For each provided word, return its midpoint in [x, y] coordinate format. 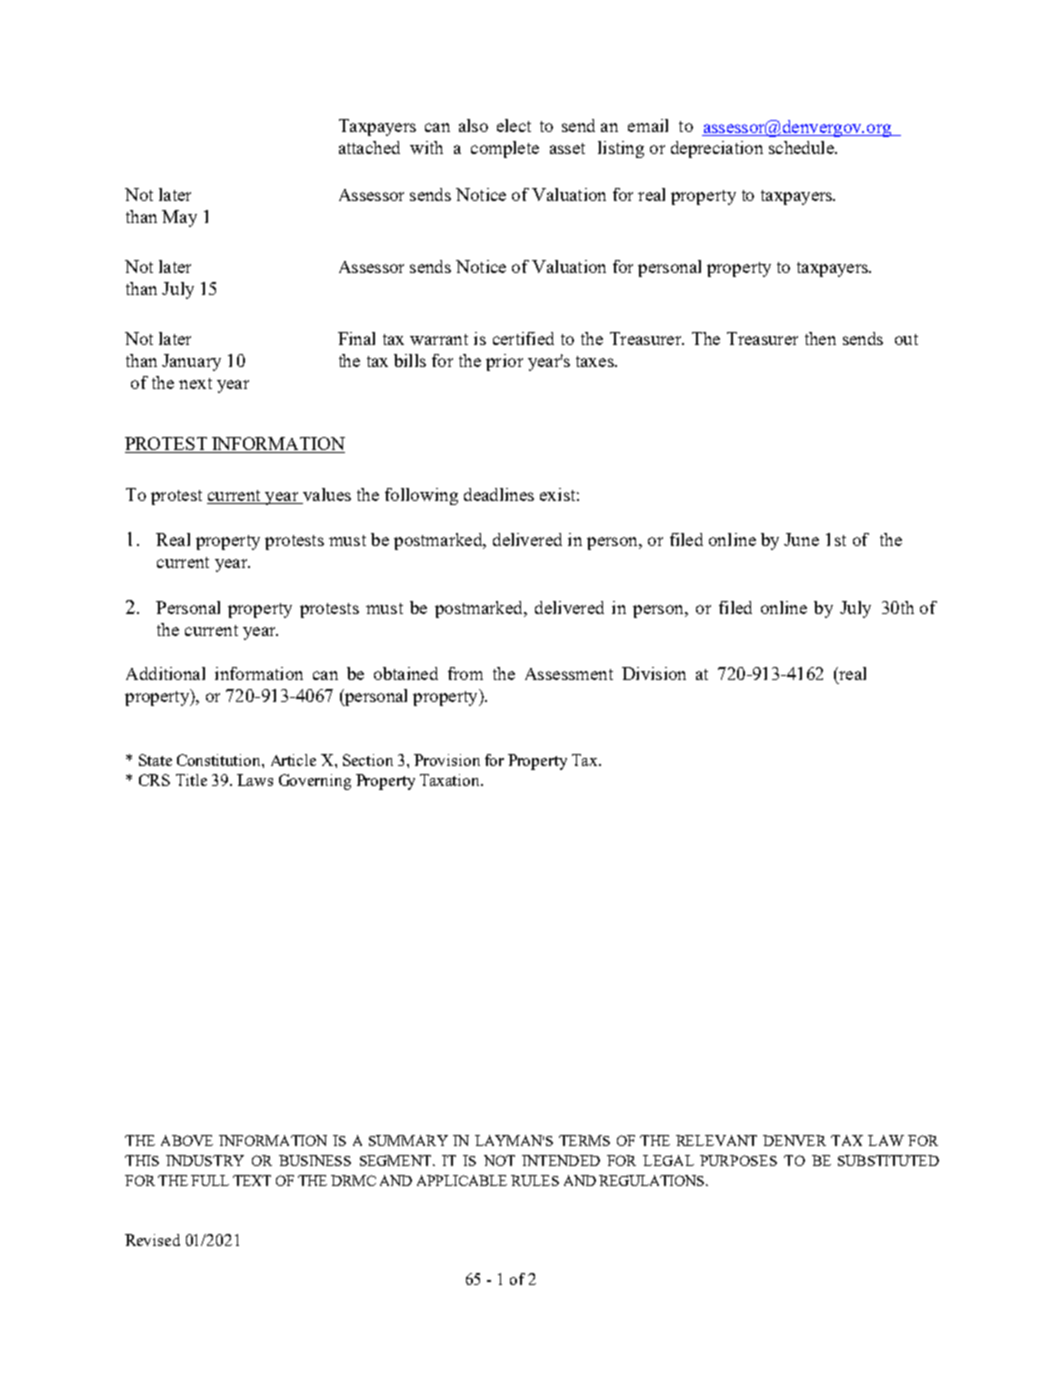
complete [505, 149]
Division [654, 673]
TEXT [252, 1180]
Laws [255, 780]
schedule [802, 147]
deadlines [499, 494]
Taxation [451, 780]
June [801, 539]
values [325, 496]
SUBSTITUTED [888, 1160]
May [179, 218]
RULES [535, 1180]
